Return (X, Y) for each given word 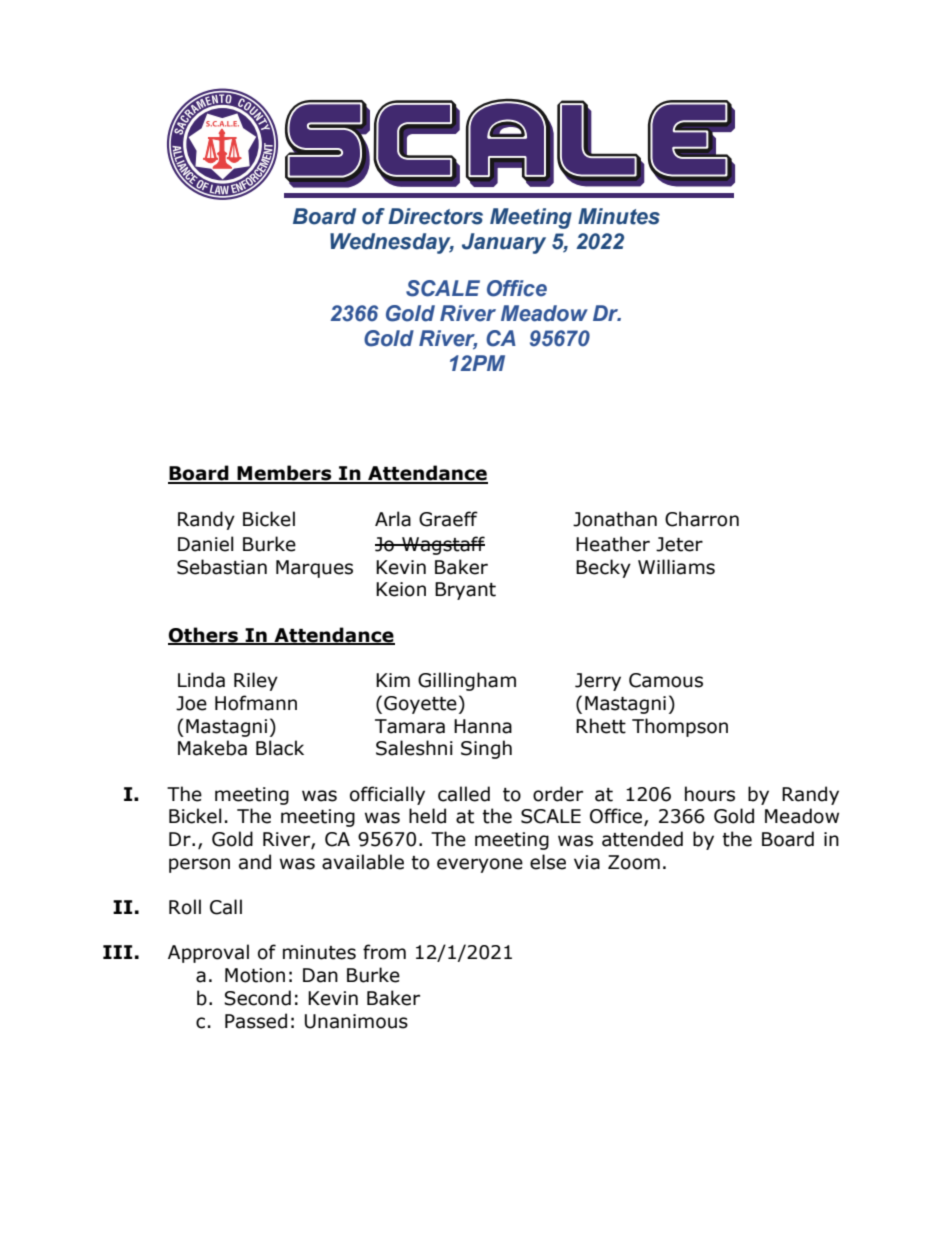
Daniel (206, 544)
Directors (435, 216)
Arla (393, 519)
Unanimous (356, 1021)
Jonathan (615, 519)
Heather (613, 544)
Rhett (601, 726)
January (504, 243)
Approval (208, 953)
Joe (191, 703)
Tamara (410, 726)
